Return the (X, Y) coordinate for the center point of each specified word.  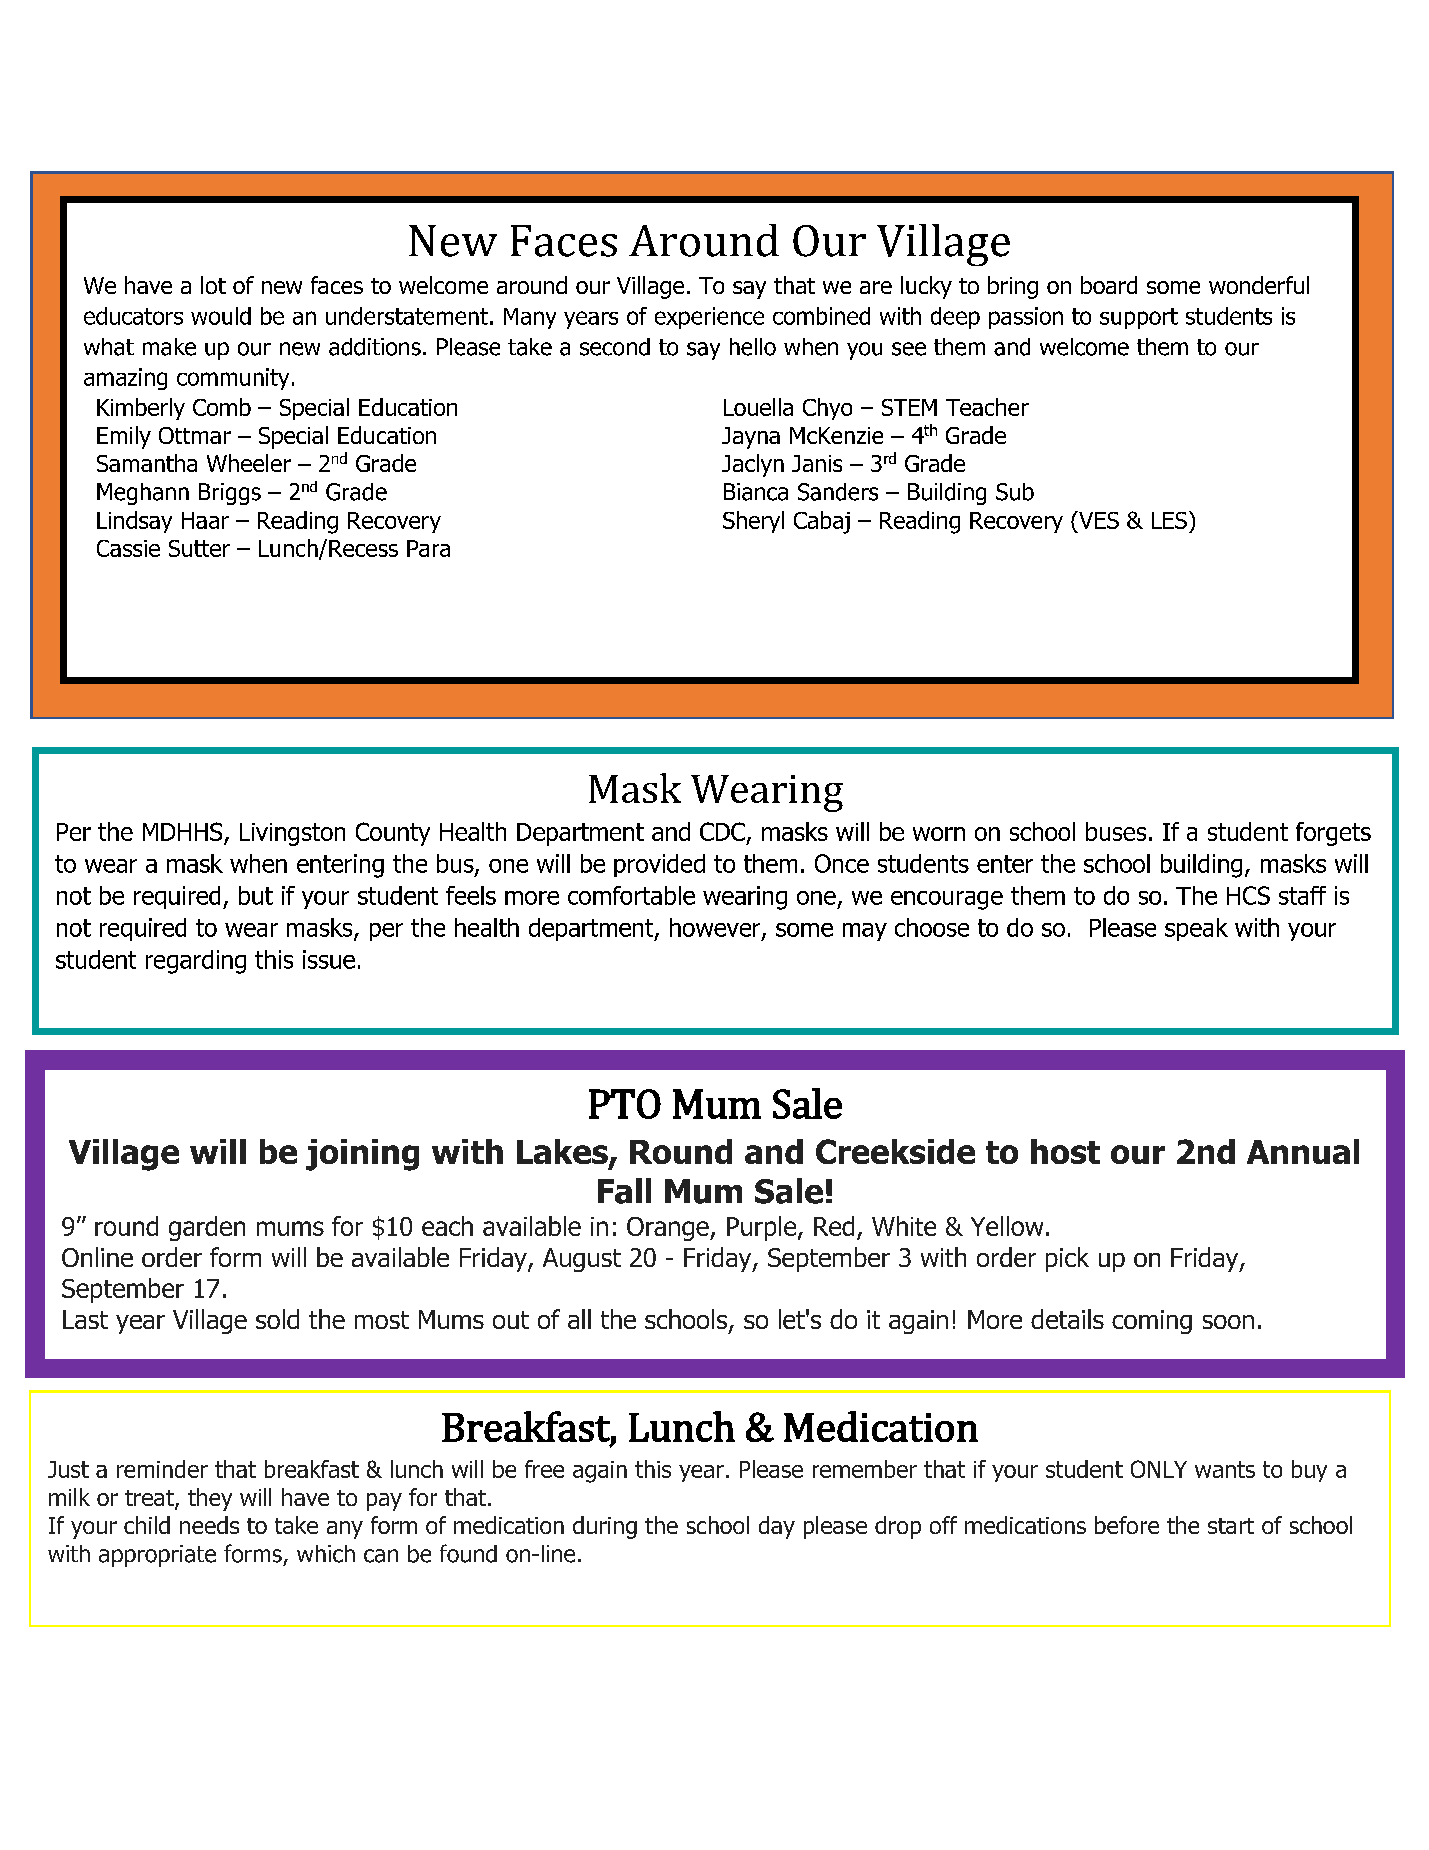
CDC (722, 831)
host (1065, 1151)
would (221, 316)
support (1139, 318)
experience (709, 318)
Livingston (292, 834)
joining (362, 1155)
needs (209, 1525)
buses (1116, 831)
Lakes (563, 1153)
